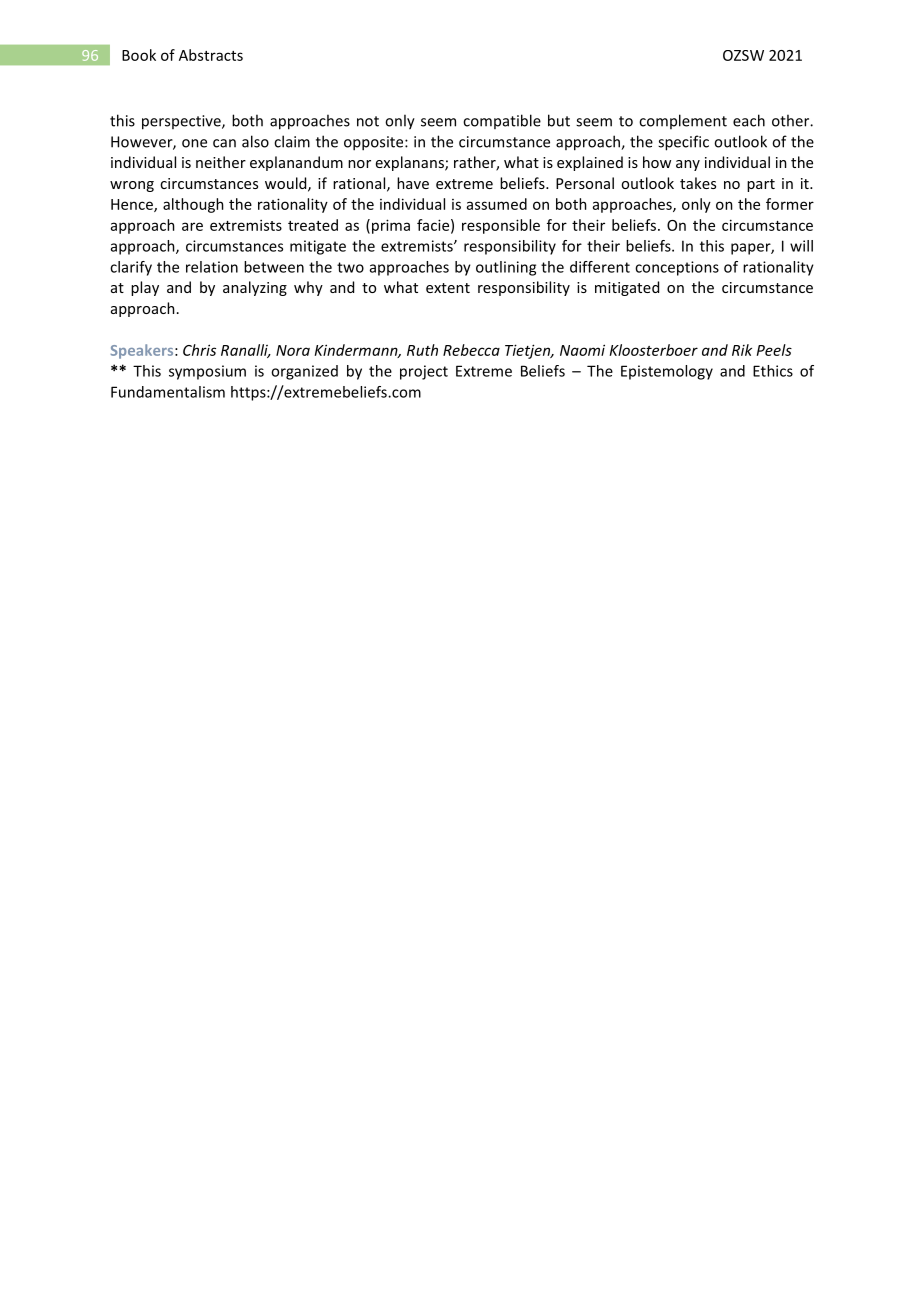 This screenshot has width=924, height=1308. Describe the element at coordinates (698, 183) in the screenshot. I see `takes` at that location.
